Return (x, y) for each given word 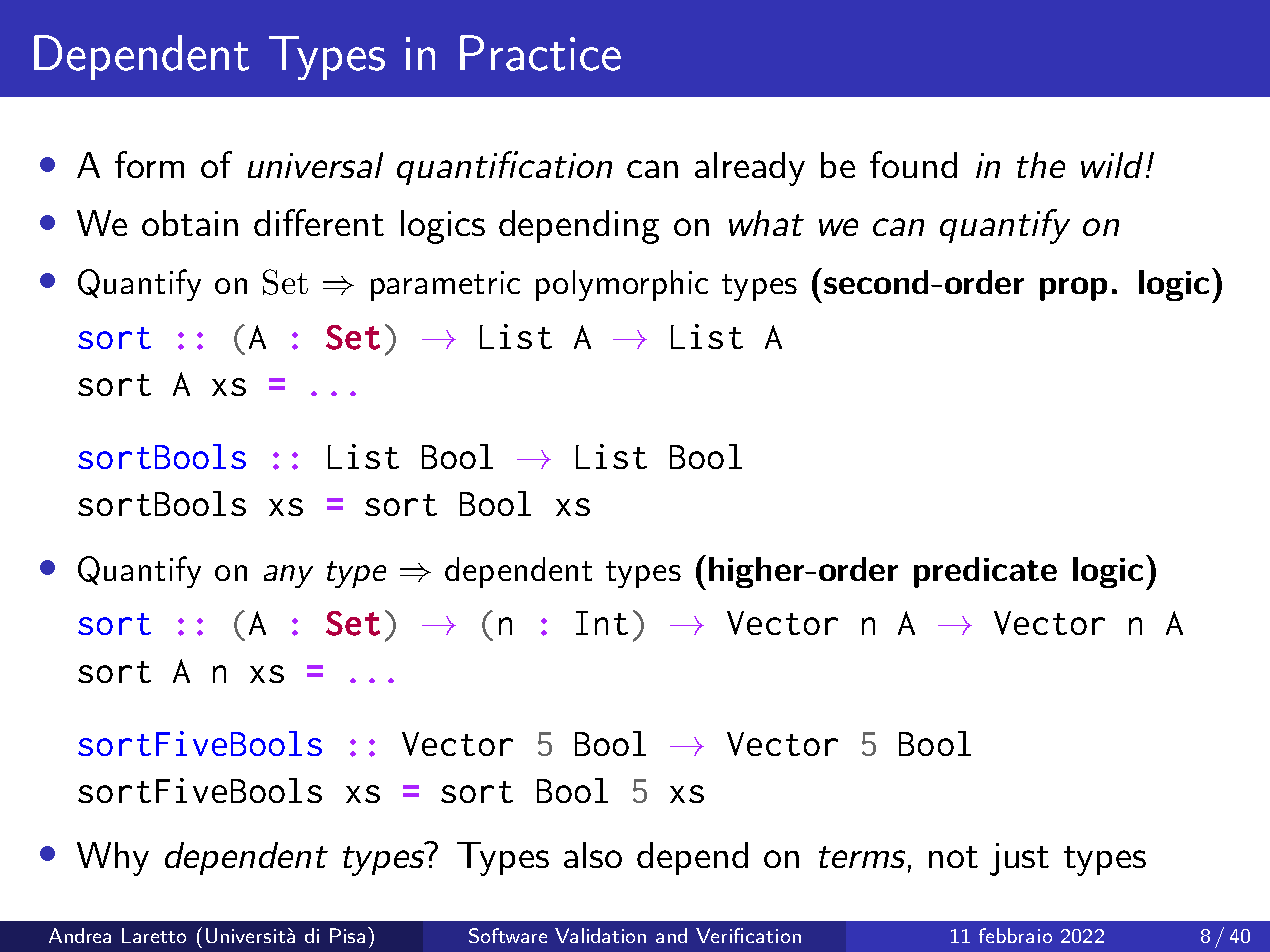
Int (602, 623)
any (288, 576)
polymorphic (622, 285)
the (1041, 165)
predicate (985, 572)
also (593, 855)
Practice (540, 53)
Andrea (80, 935)
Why (113, 859)
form (149, 164)
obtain (190, 223)
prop (1073, 289)
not (953, 857)
